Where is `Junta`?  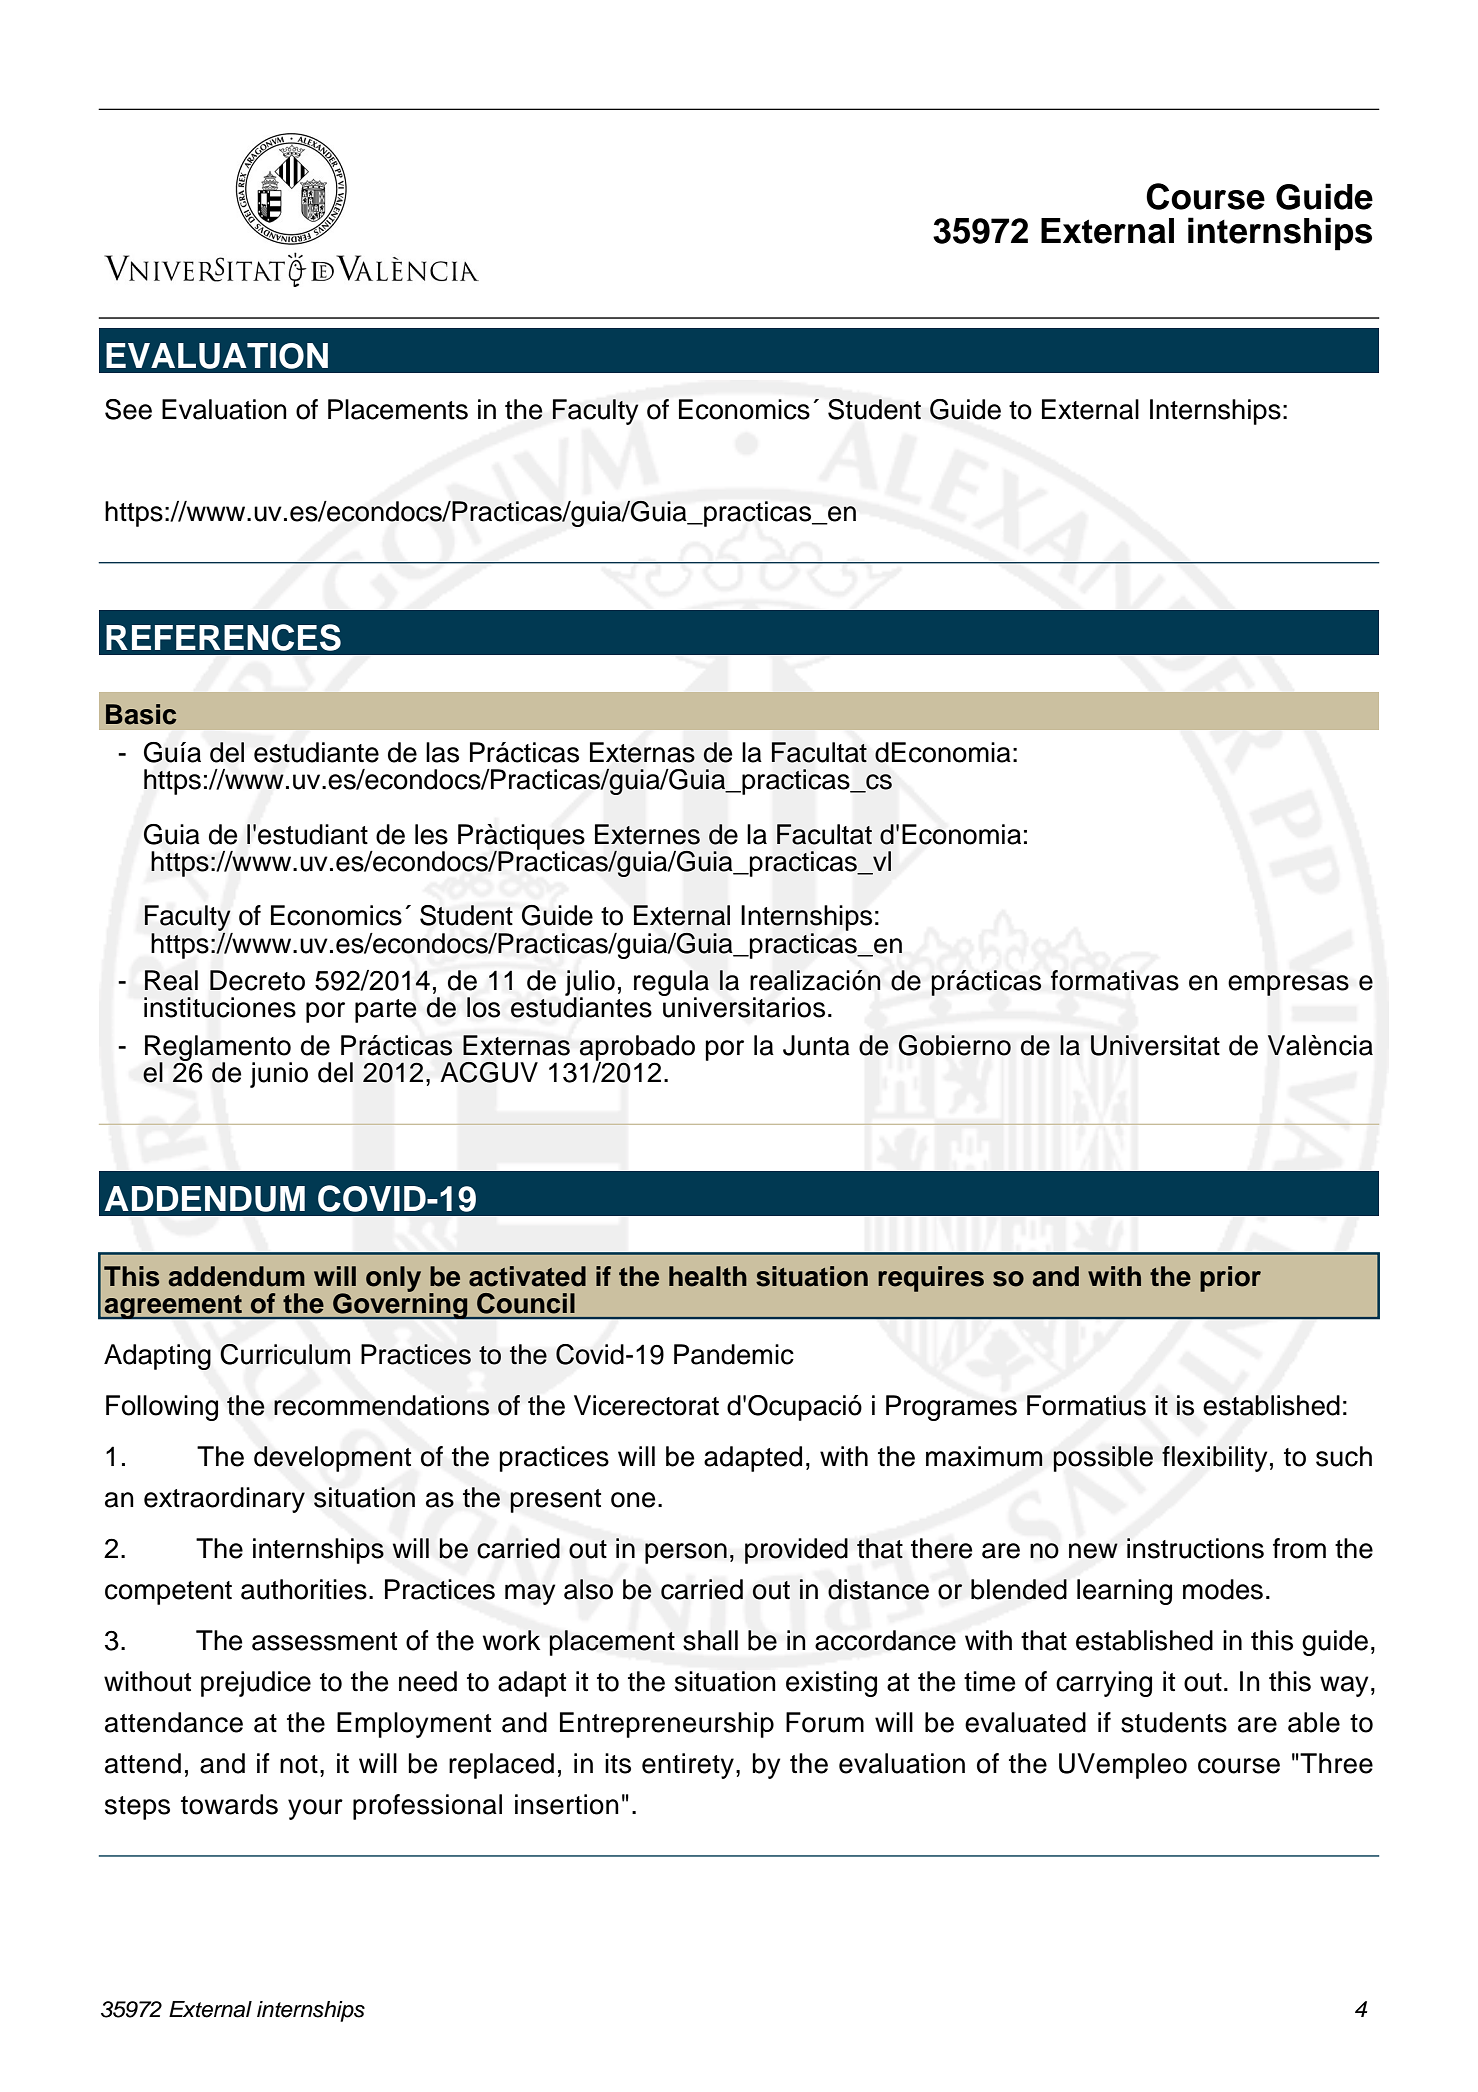 Junta is located at coordinates (816, 1045).
